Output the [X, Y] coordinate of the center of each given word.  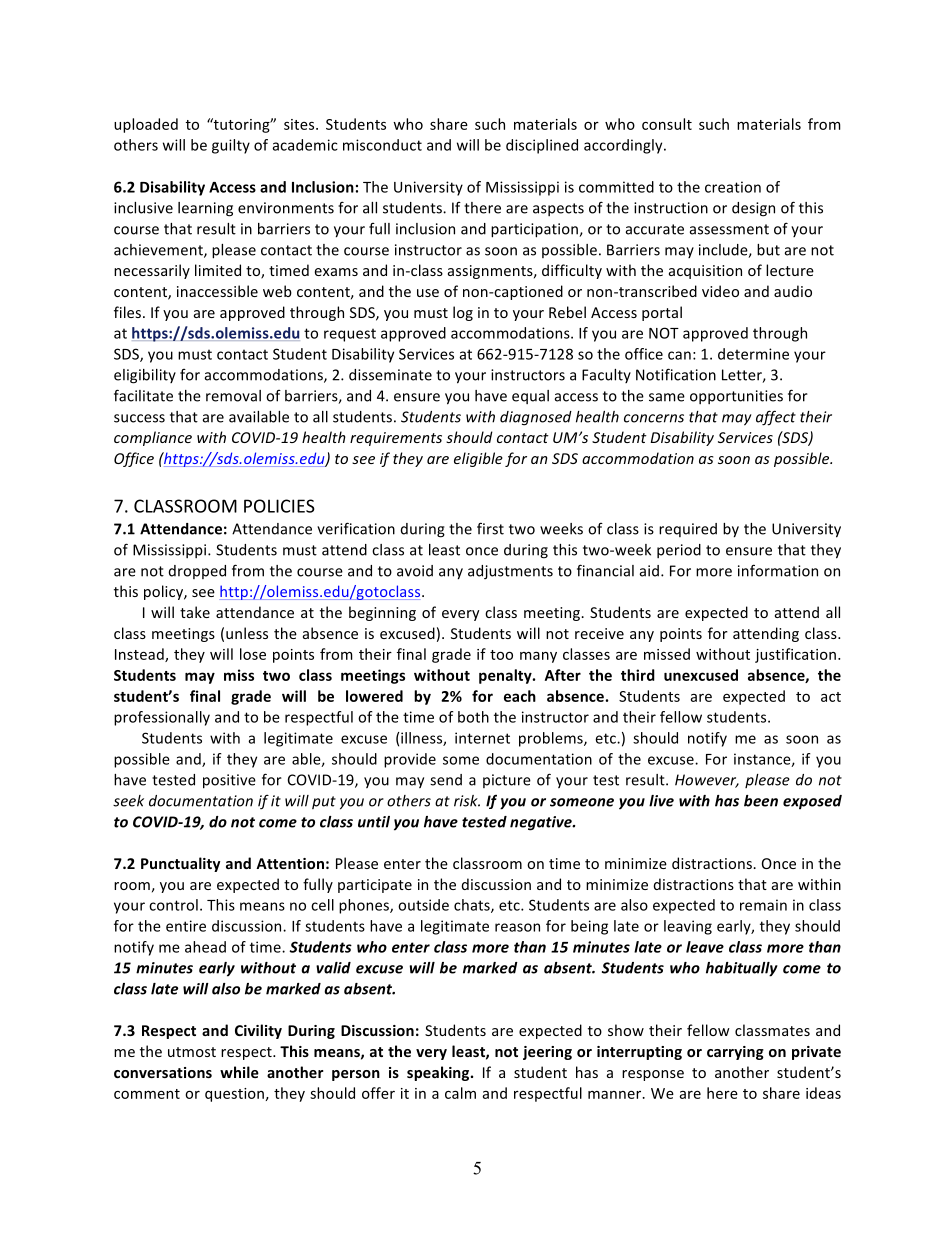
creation [733, 187]
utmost [192, 1052]
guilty [231, 146]
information [778, 570]
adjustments [510, 572]
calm [460, 1093]
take [195, 612]
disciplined [542, 146]
